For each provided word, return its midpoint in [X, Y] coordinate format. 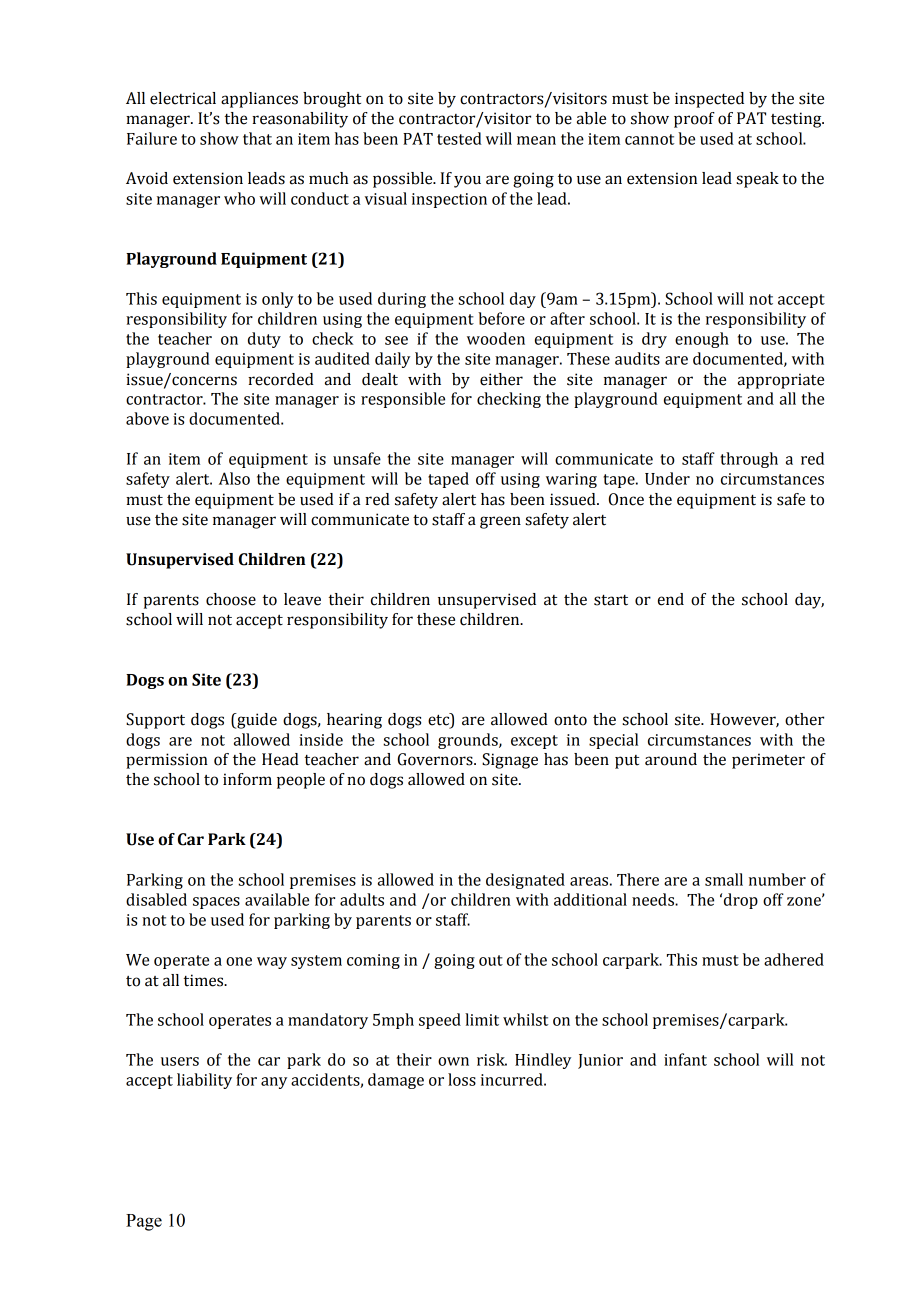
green [500, 522]
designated [525, 881]
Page [144, 1222]
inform [247, 779]
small [724, 879]
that [257, 138]
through [749, 460]
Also [234, 478]
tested [459, 138]
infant [685, 1059]
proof [694, 120]
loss [462, 1079]
